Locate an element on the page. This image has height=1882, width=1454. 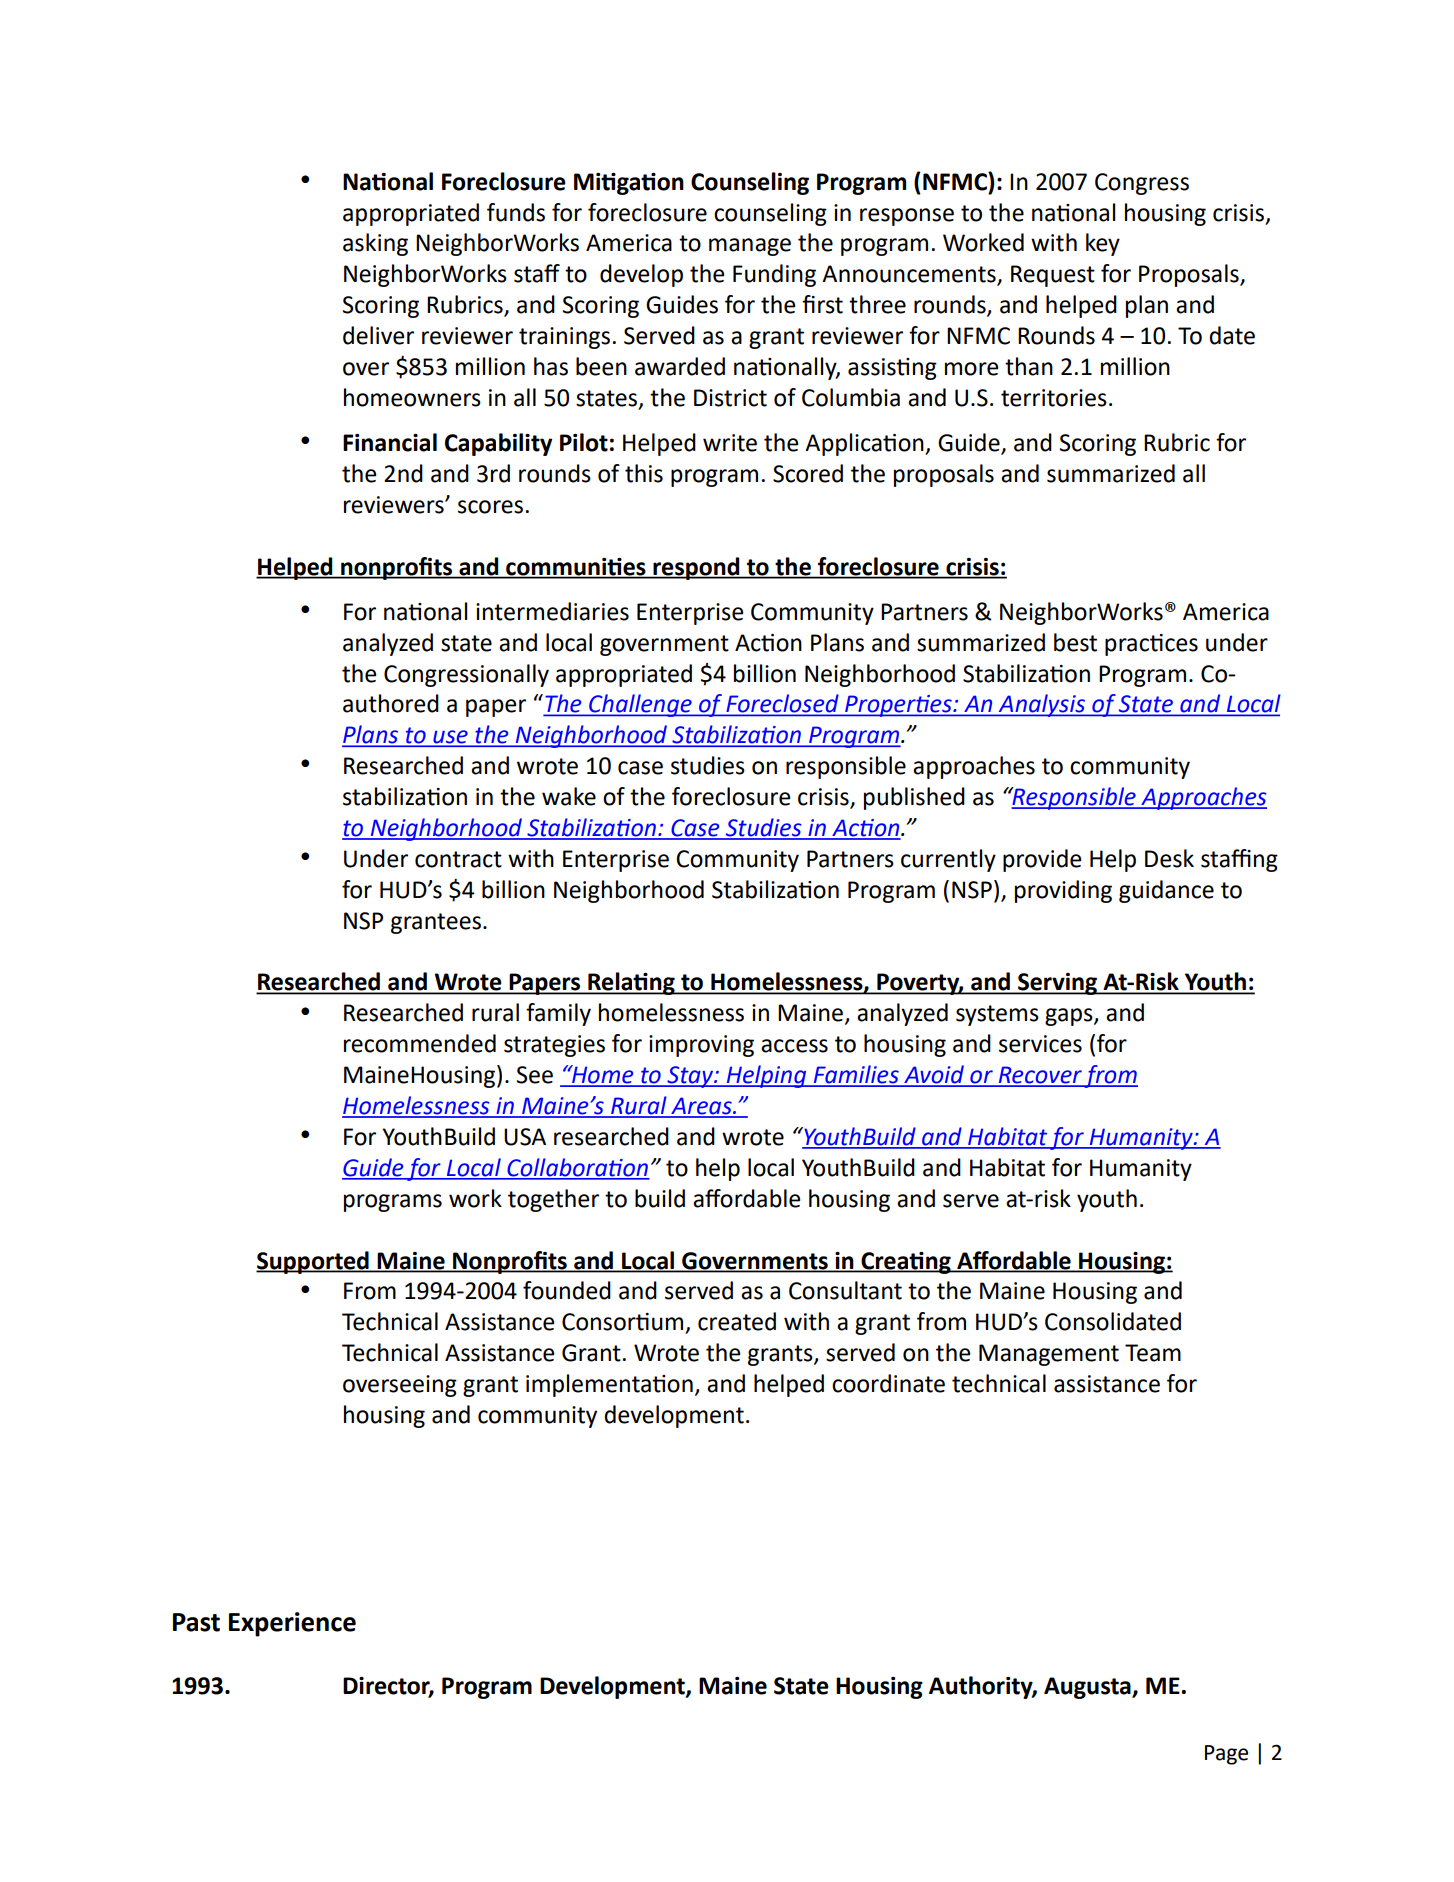
Funding is located at coordinates (774, 275).
